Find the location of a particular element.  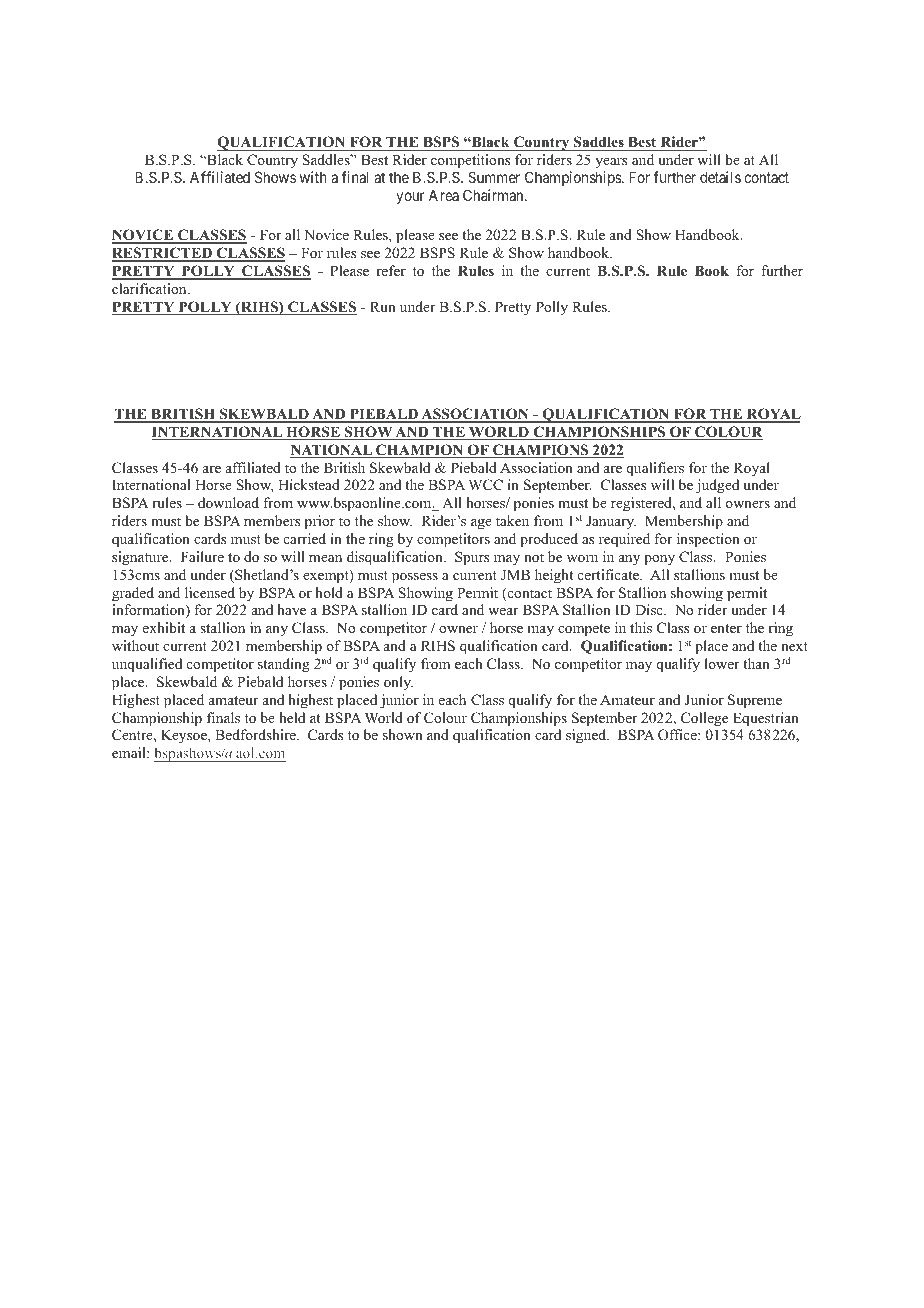

signed is located at coordinates (587, 736).
